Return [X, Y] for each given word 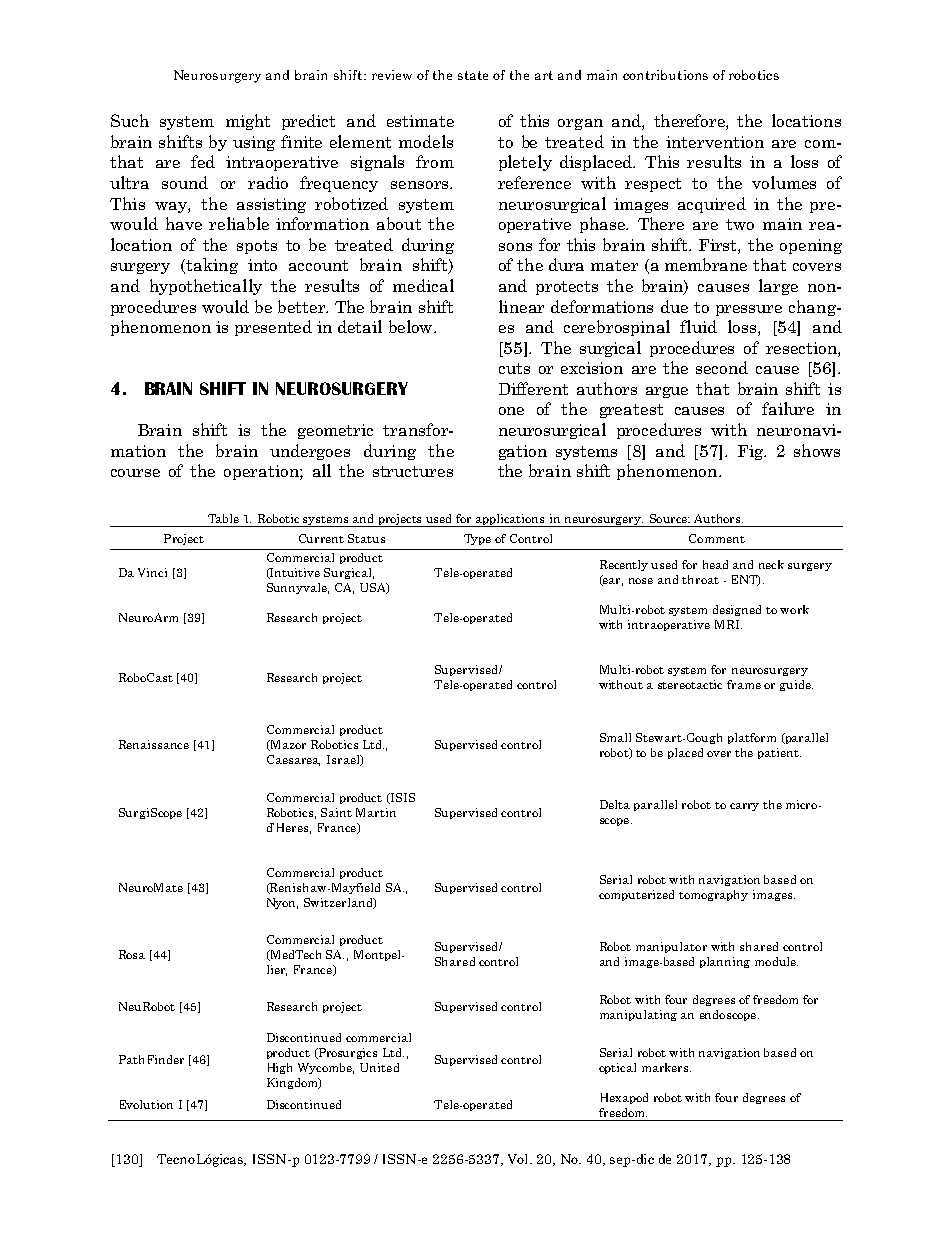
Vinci [152, 572]
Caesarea [293, 760]
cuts [514, 368]
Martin [376, 812]
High [280, 1068]
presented [273, 328]
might [248, 122]
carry [744, 807]
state [473, 75]
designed [737, 610]
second [722, 367]
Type [477, 539]
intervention [715, 142]
